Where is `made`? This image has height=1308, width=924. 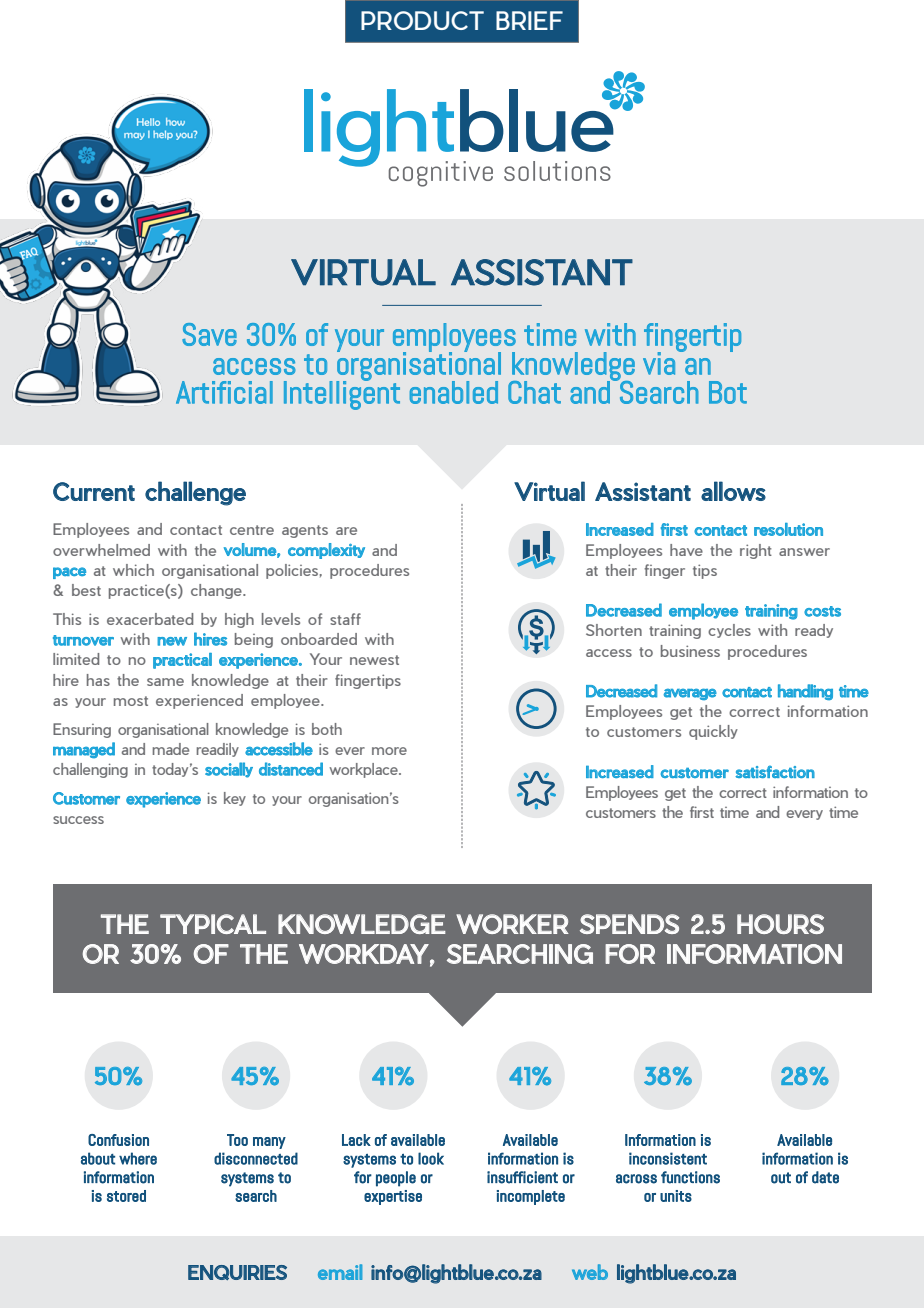 made is located at coordinates (171, 749).
